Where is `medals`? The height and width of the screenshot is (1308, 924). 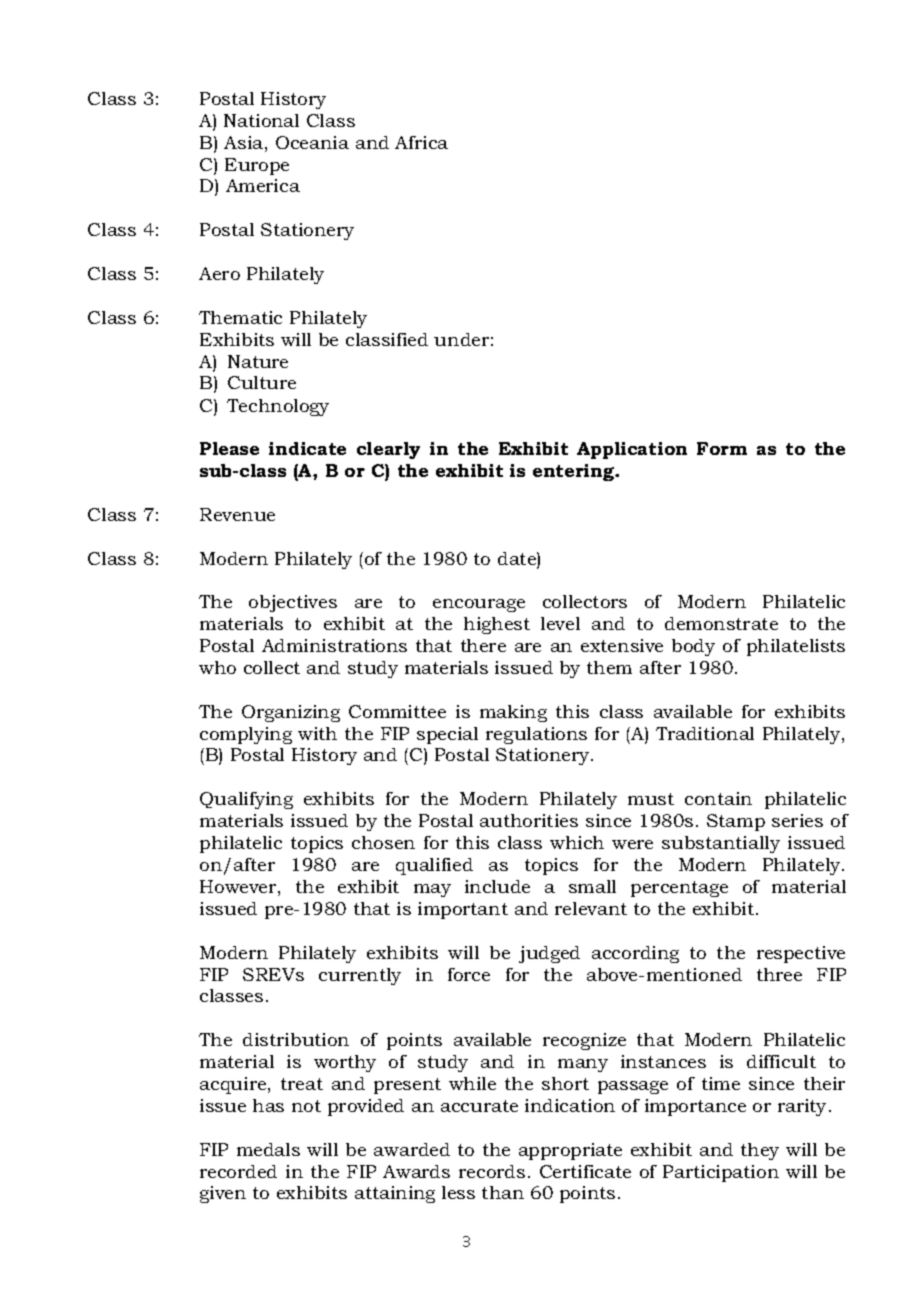 medals is located at coordinates (268, 1149).
